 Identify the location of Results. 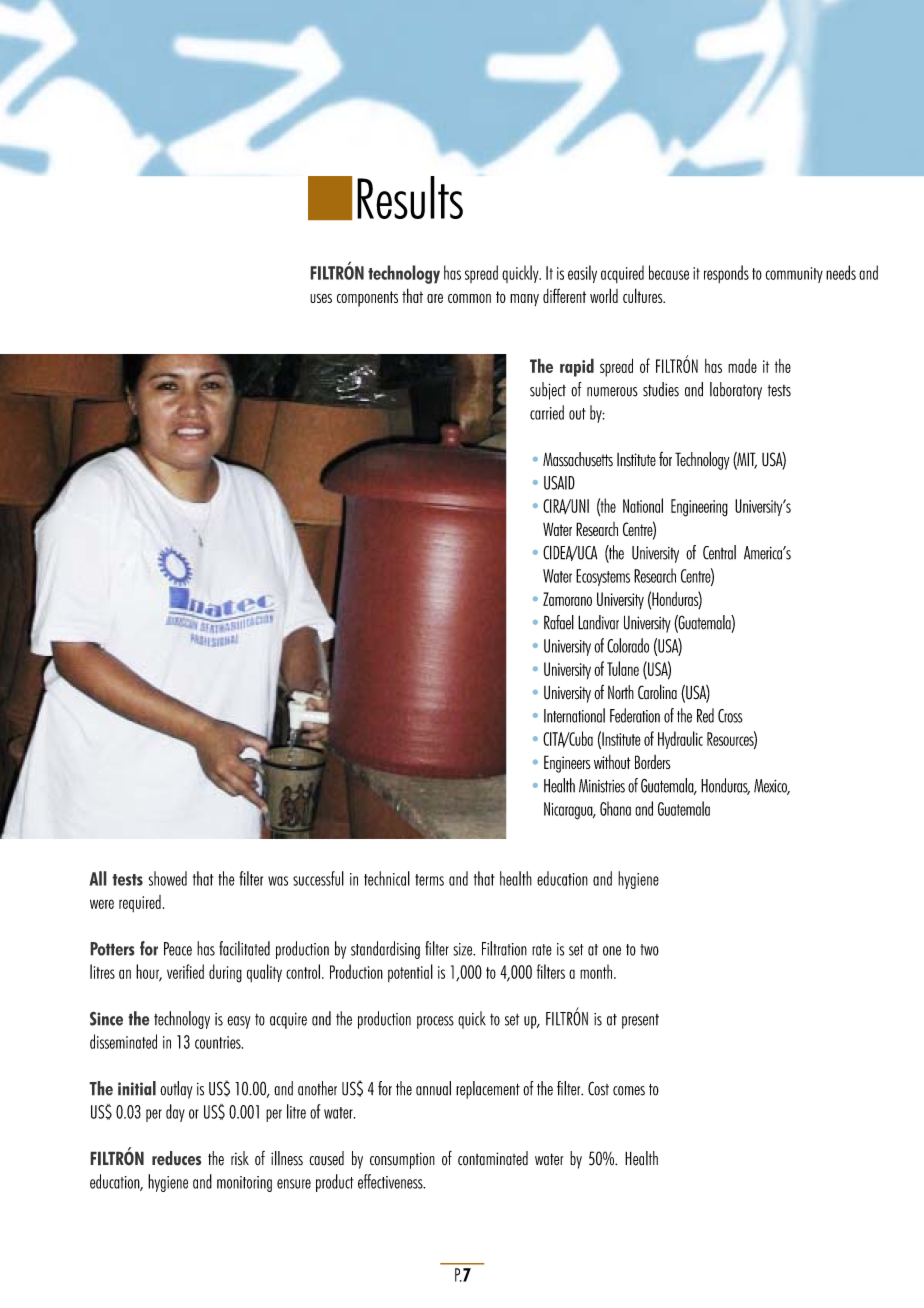
(410, 197).
